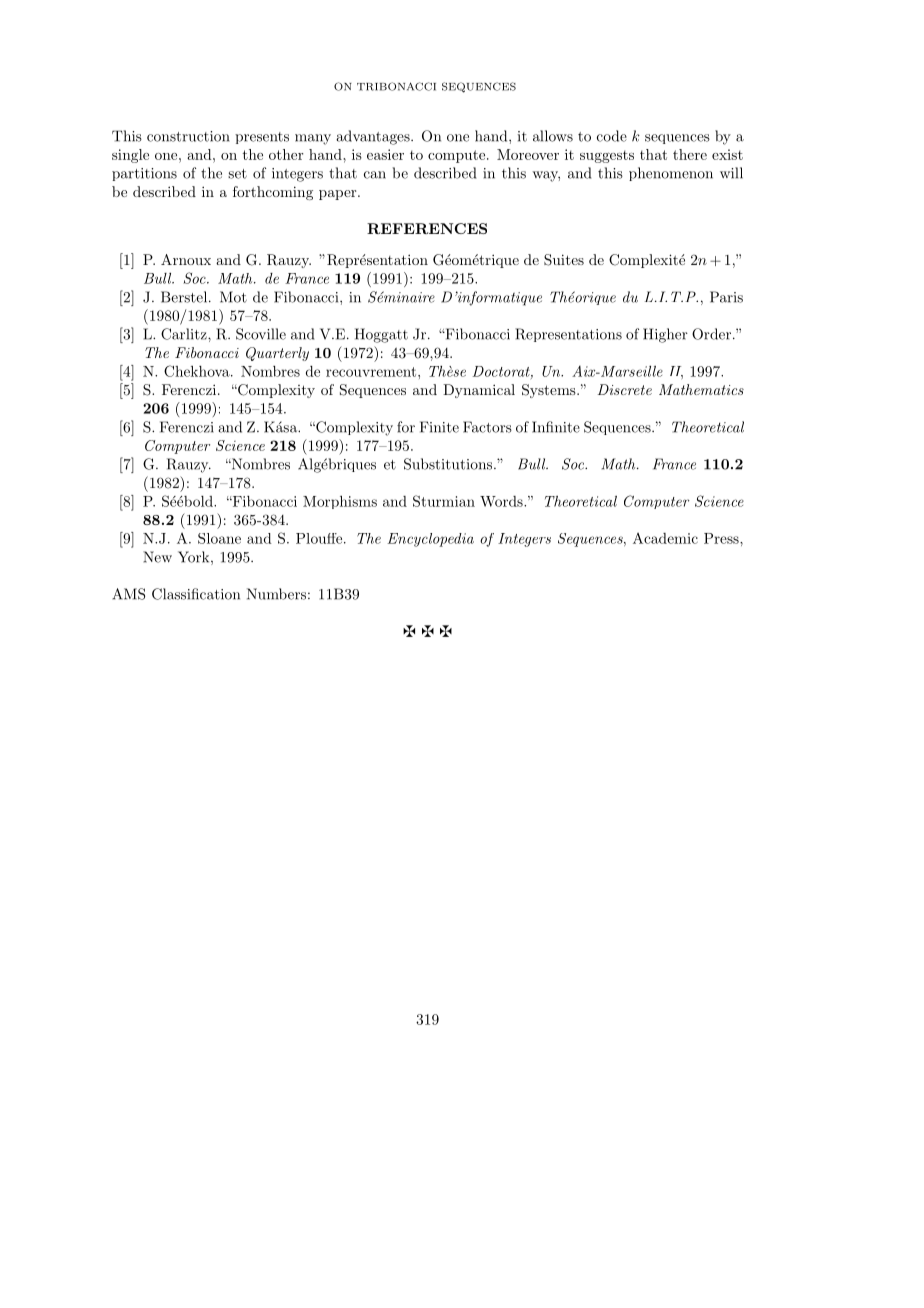 This screenshot has height=1308, width=924. What do you see at coordinates (188, 136) in the screenshot?
I see `construction` at bounding box center [188, 136].
